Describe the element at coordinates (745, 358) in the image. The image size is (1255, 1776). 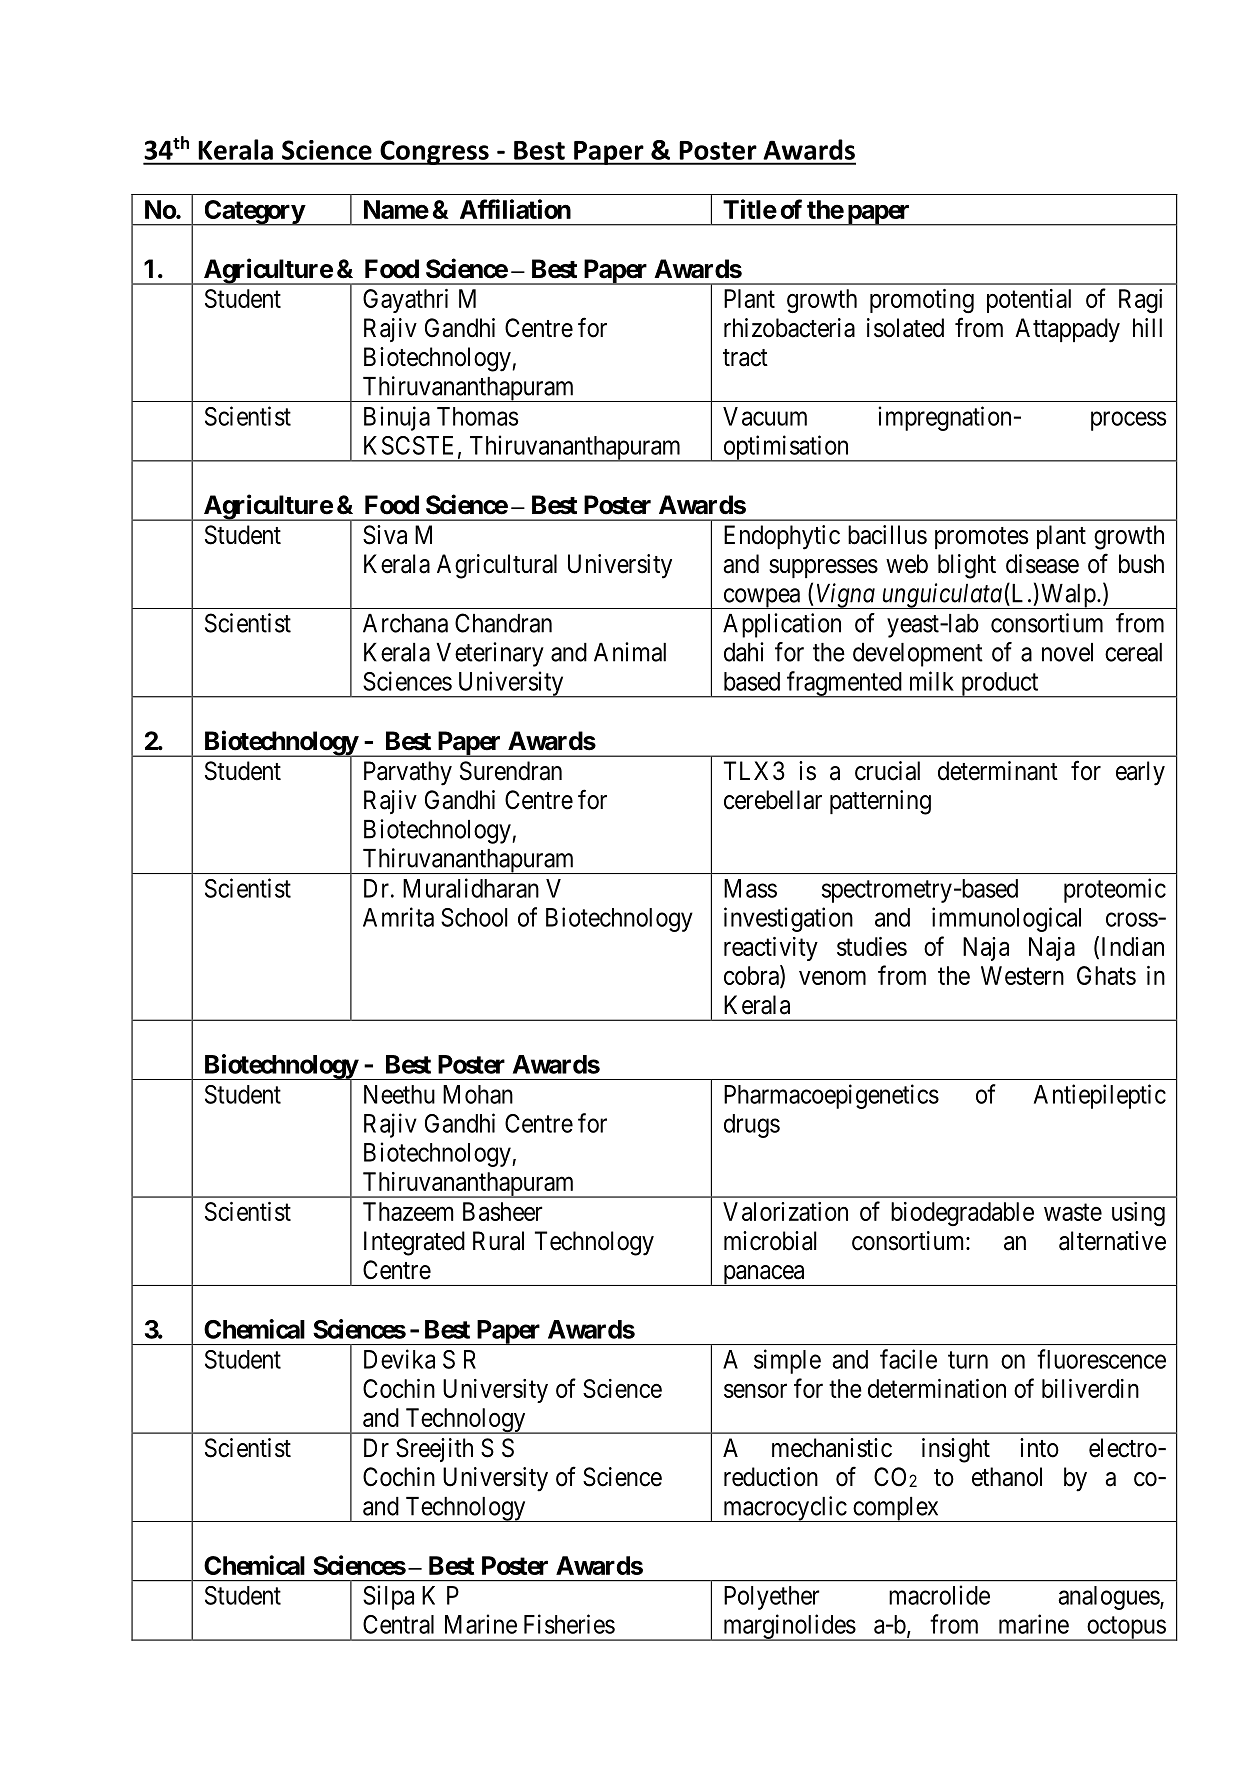
I see `tract` at that location.
